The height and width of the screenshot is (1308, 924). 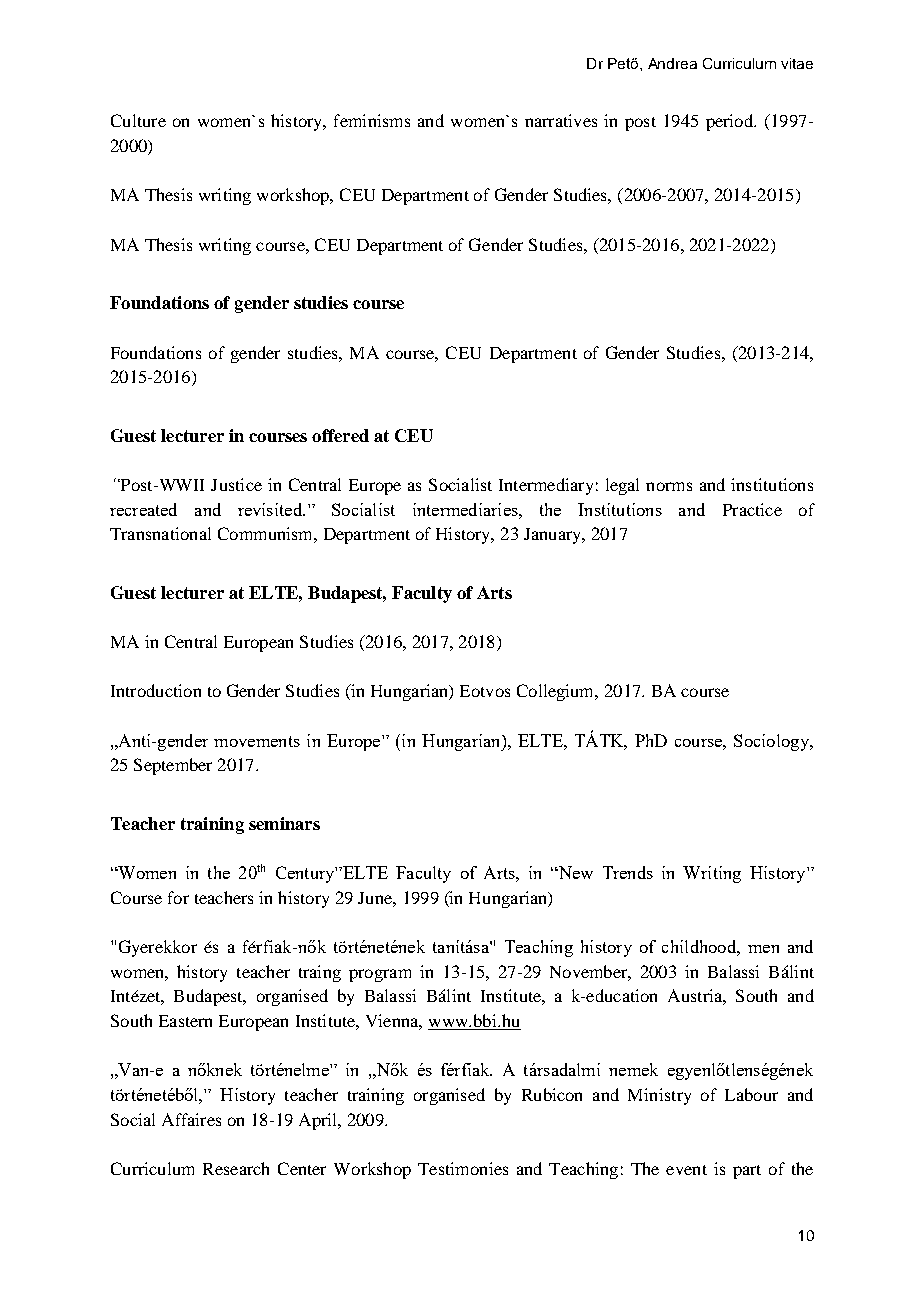 What do you see at coordinates (236, 1168) in the screenshot?
I see `Research` at bounding box center [236, 1168].
